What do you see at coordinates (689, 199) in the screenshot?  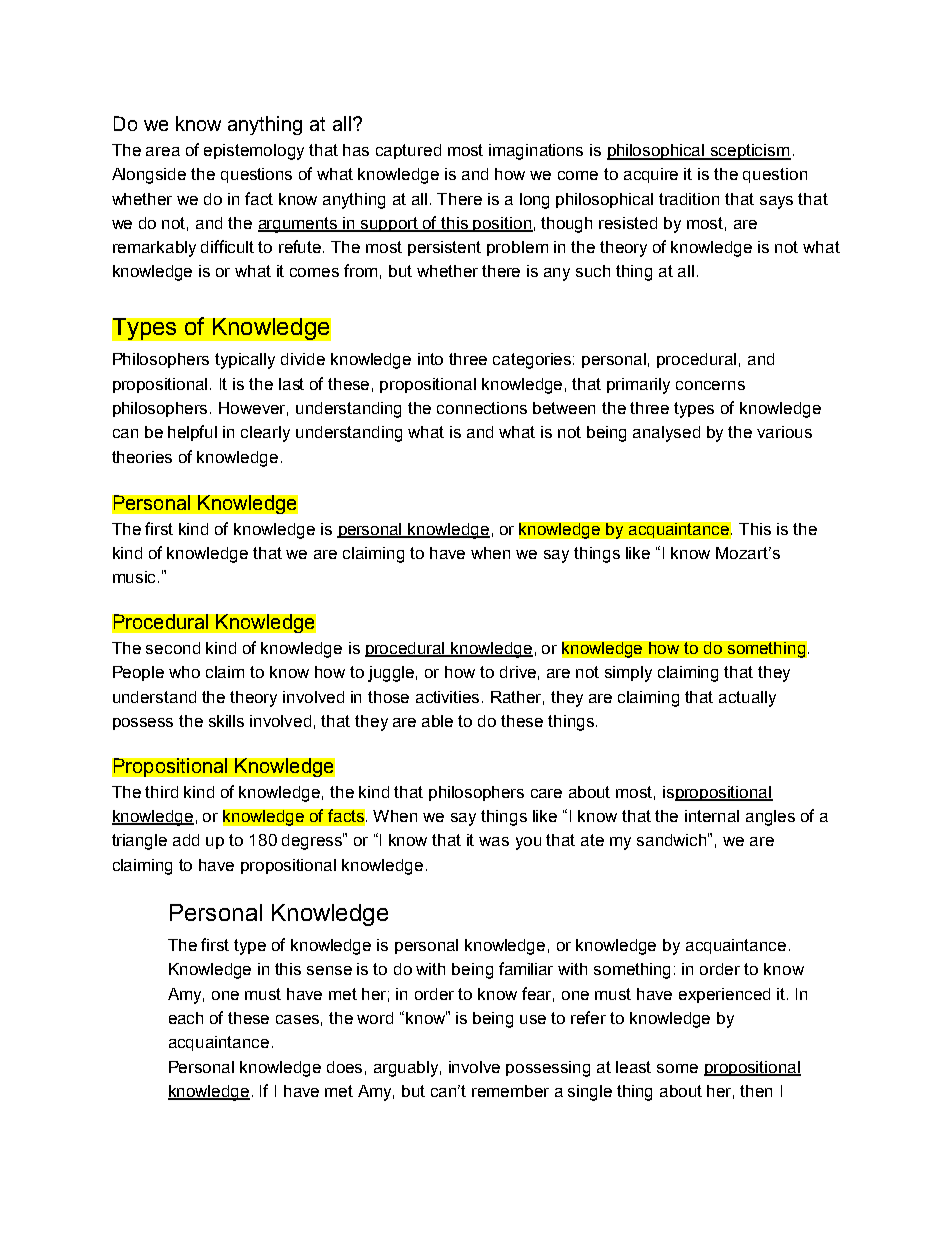 I see `tradition` at bounding box center [689, 199].
